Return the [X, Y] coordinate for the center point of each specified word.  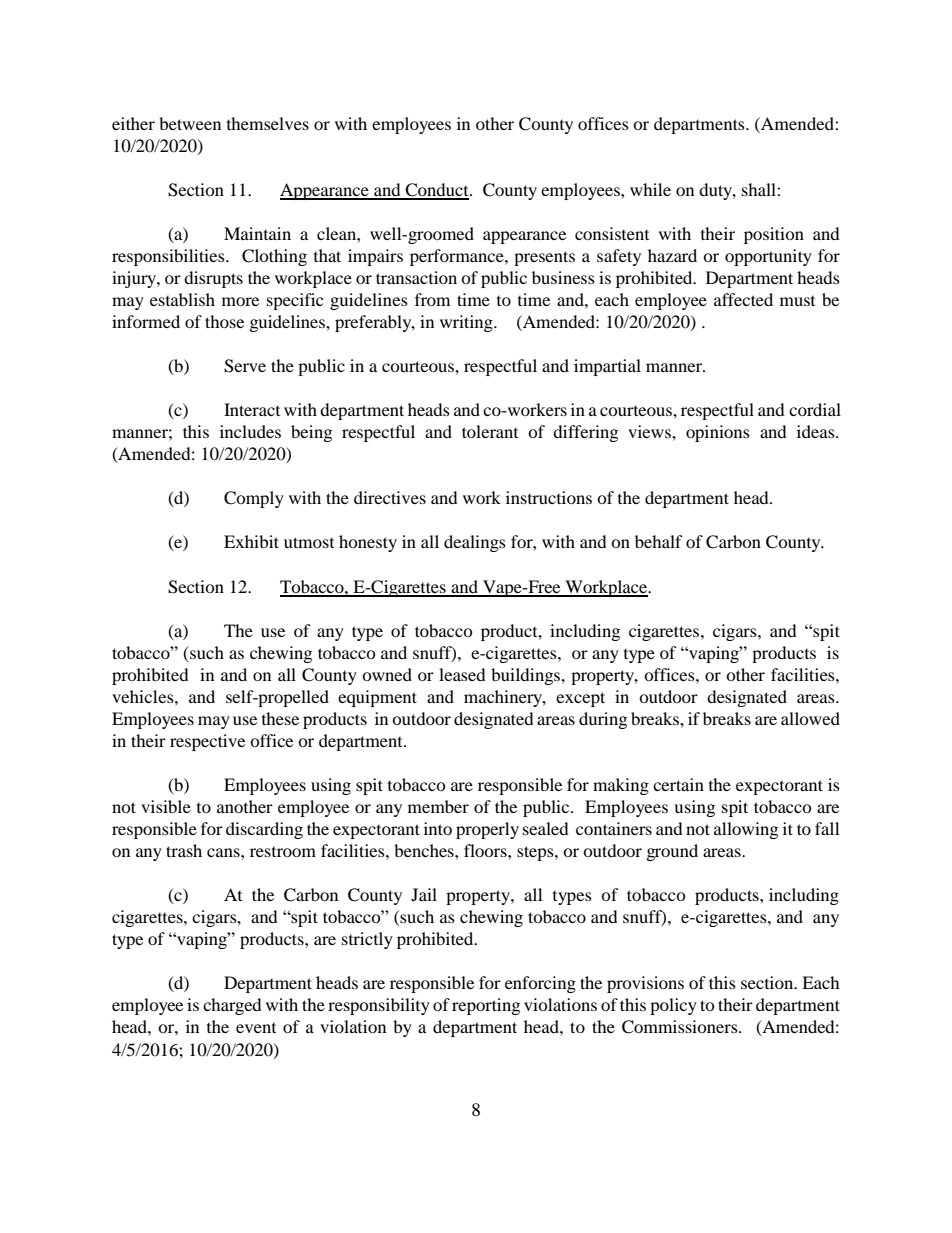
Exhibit [251, 541]
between [190, 123]
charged [232, 1006]
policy [673, 1006]
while [650, 189]
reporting [486, 1006]
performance [458, 257]
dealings [475, 543]
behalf [659, 541]
